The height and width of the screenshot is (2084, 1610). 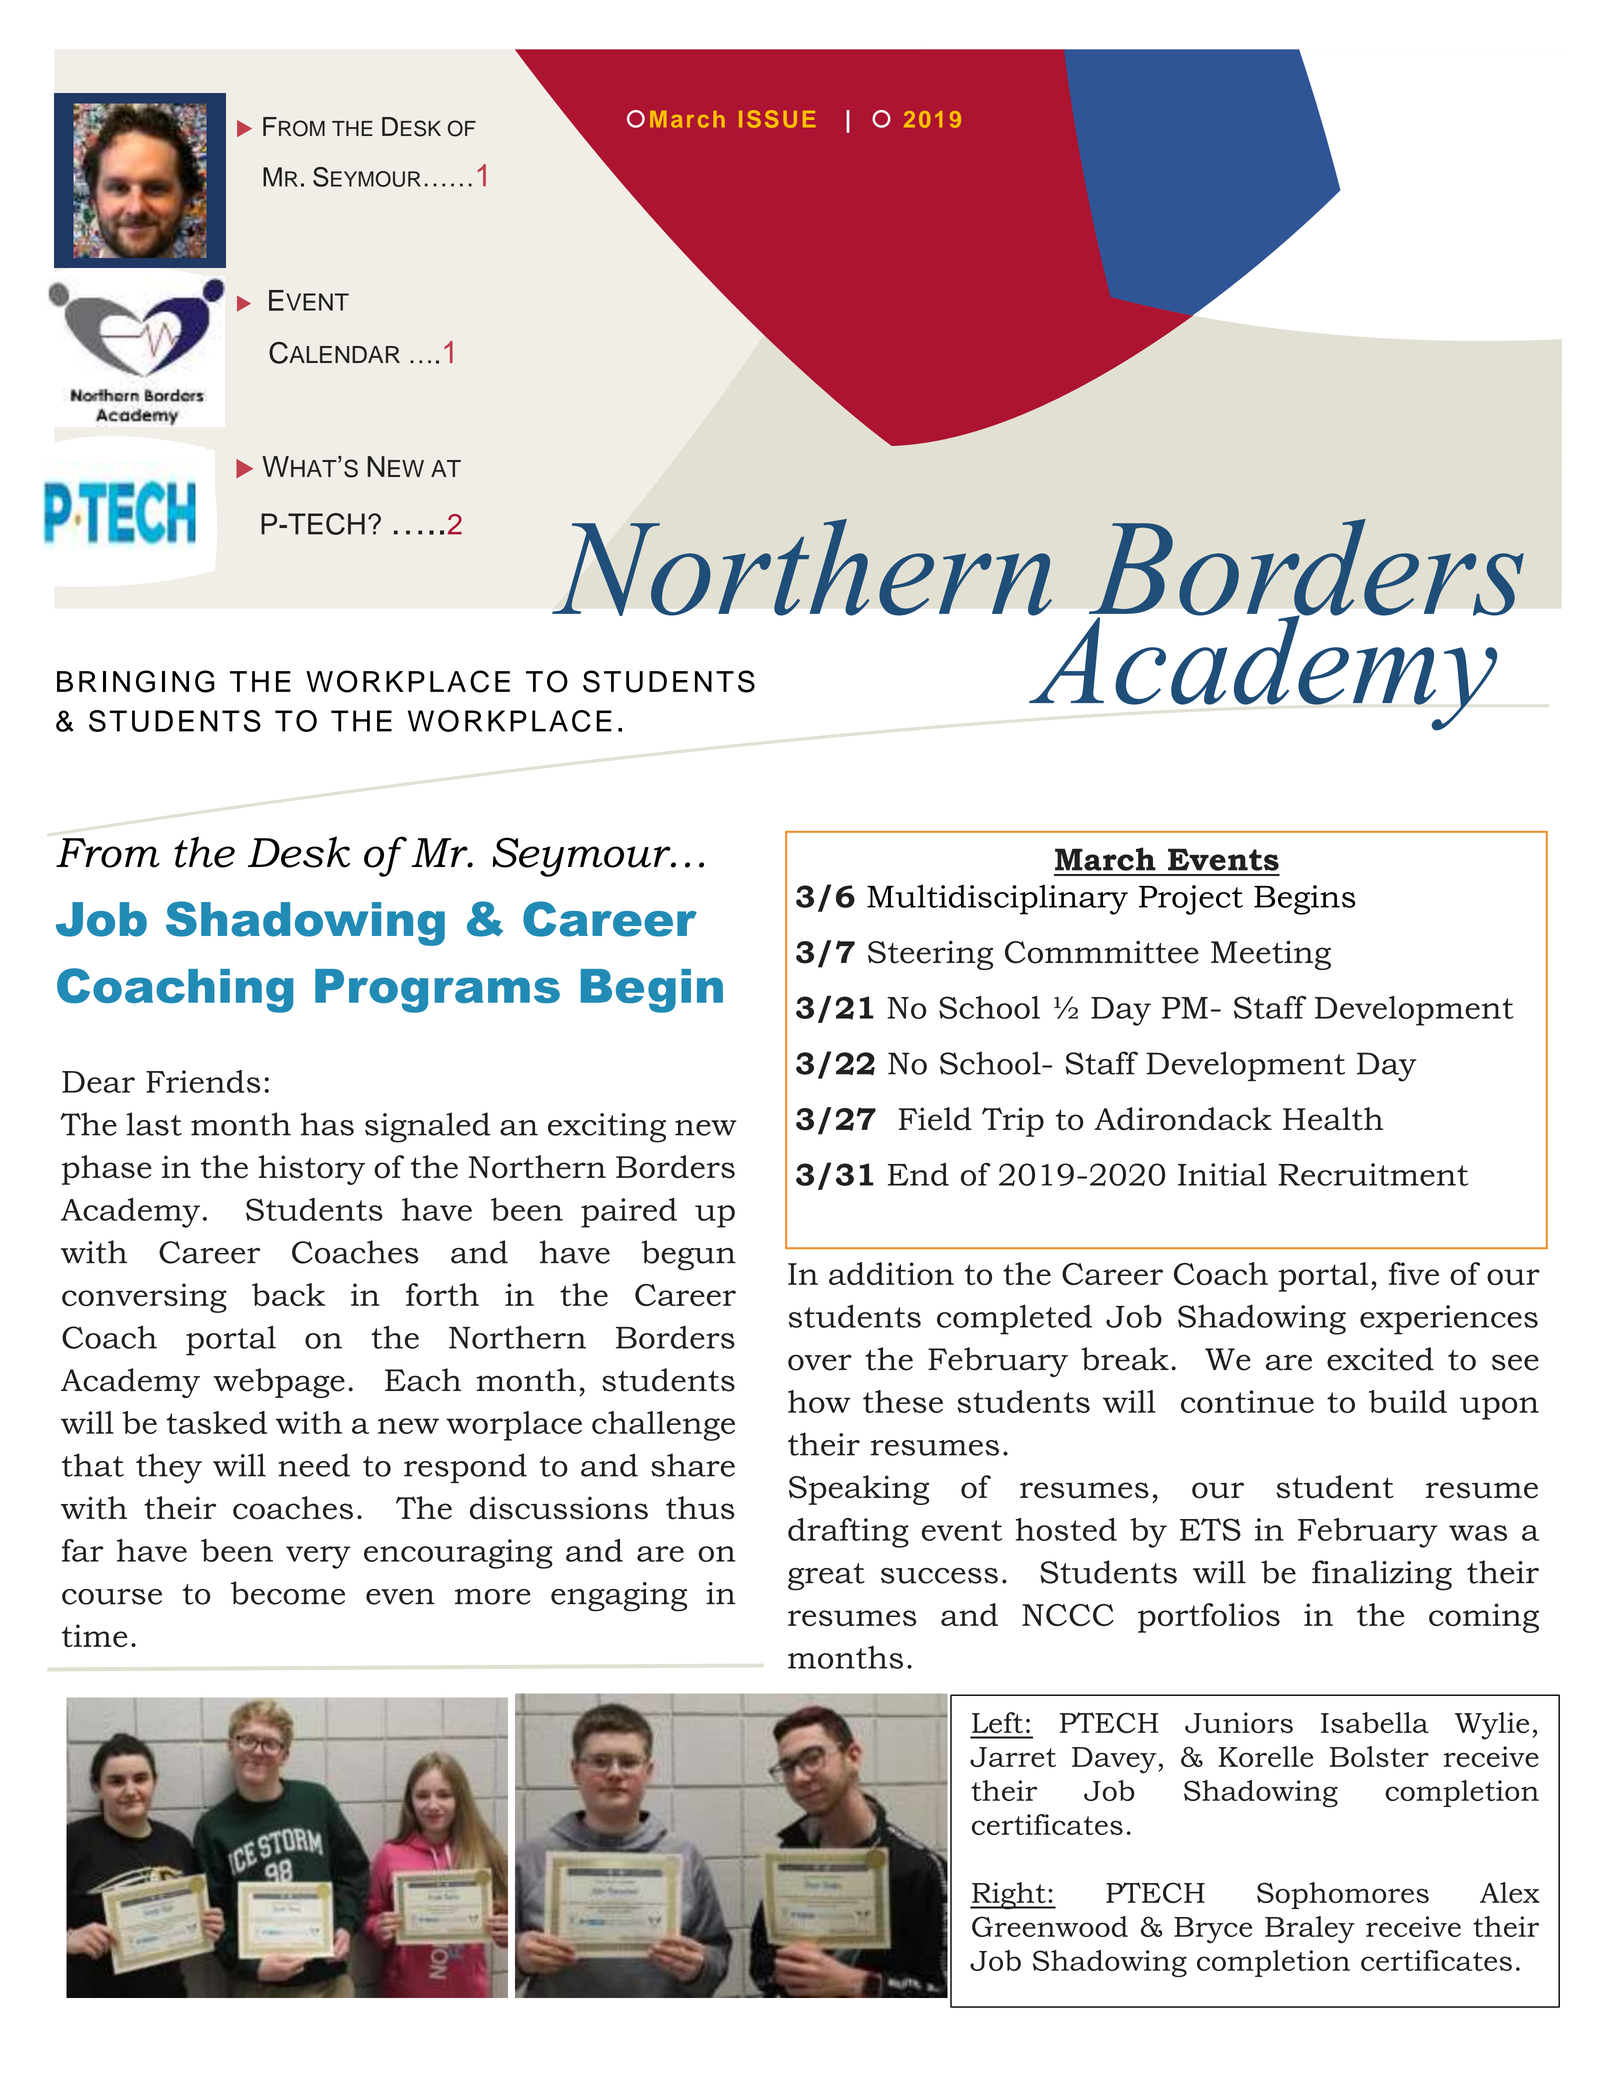 I want to click on Steering, so click(x=930, y=955).
